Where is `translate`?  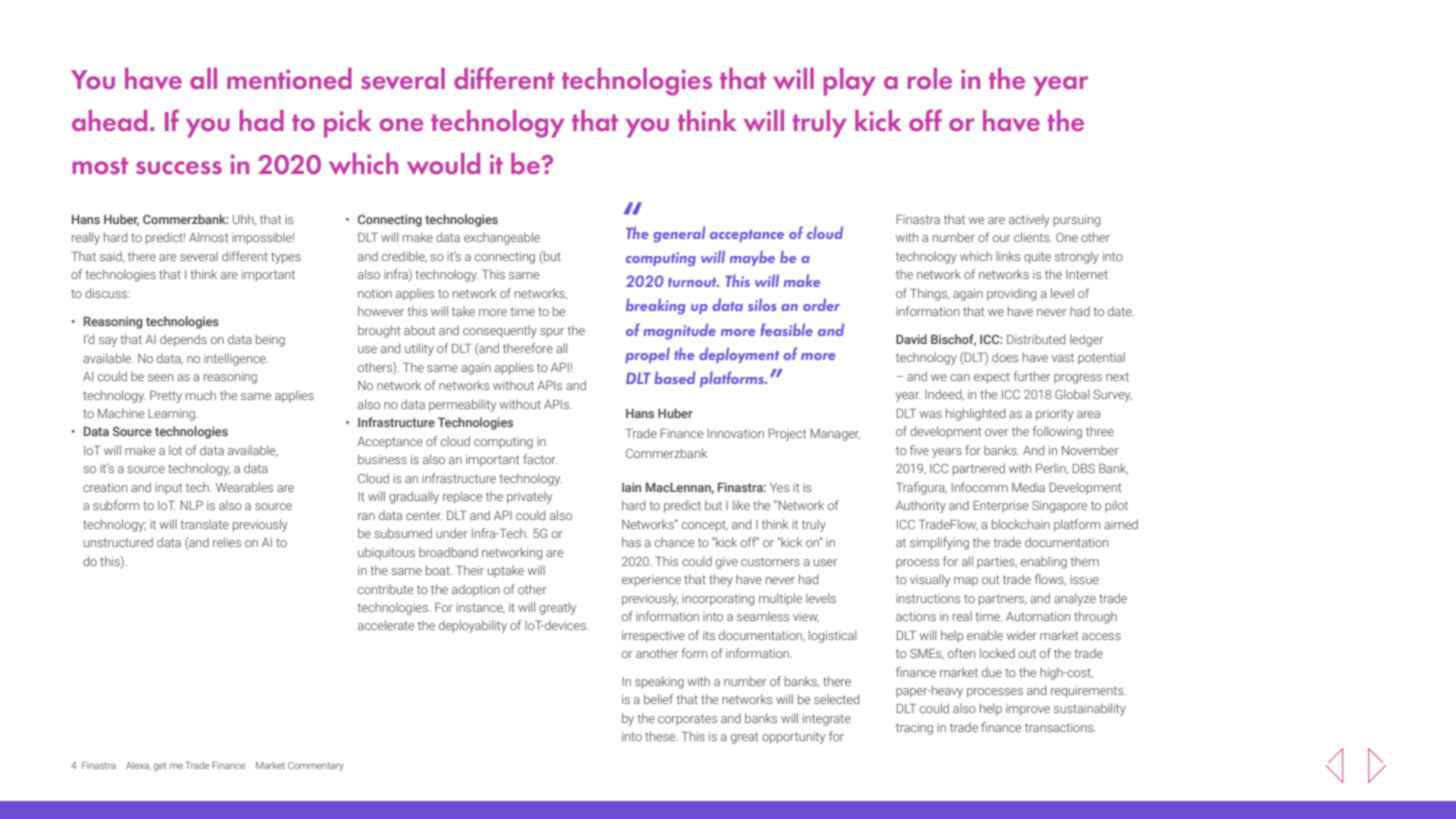
translate is located at coordinates (204, 524).
